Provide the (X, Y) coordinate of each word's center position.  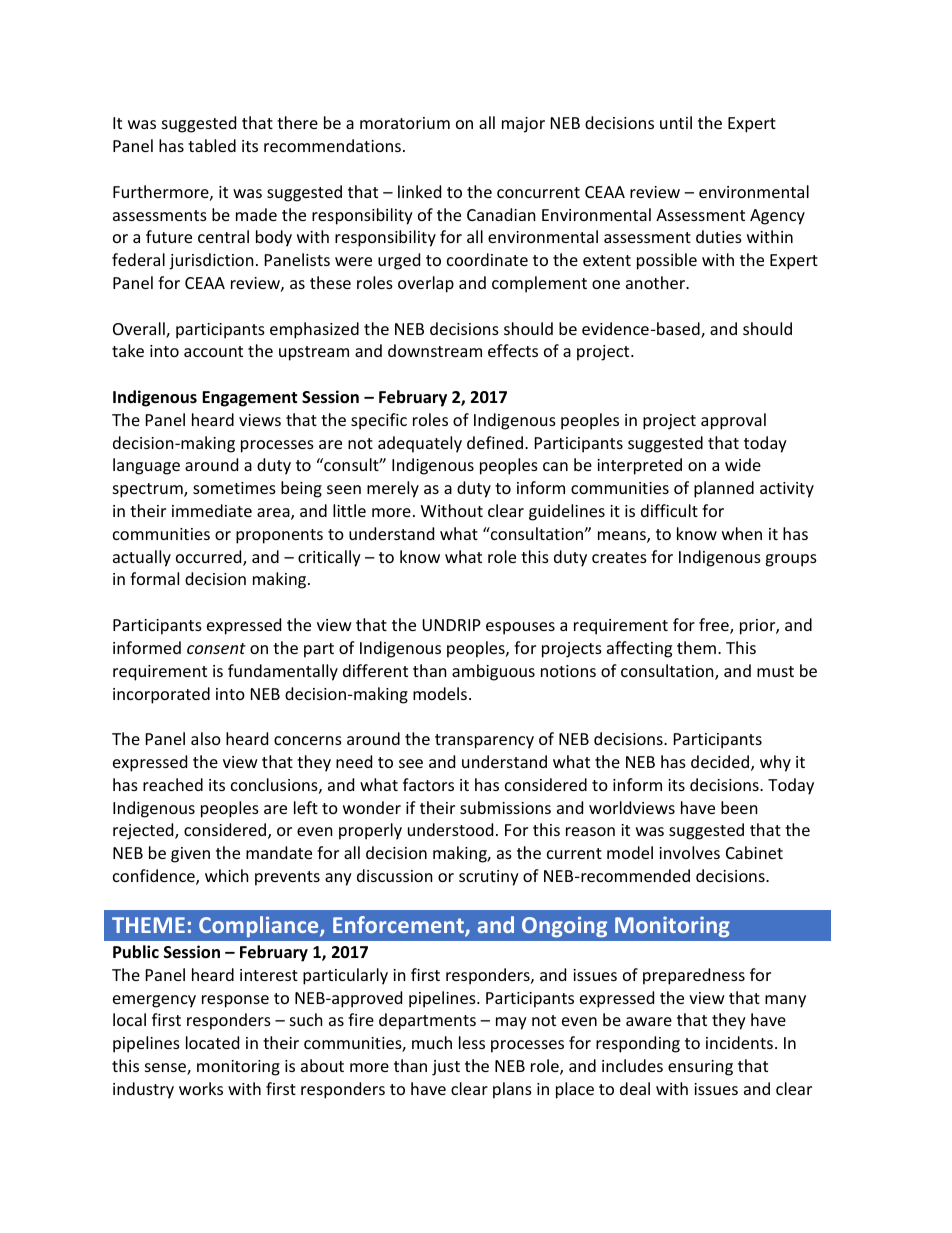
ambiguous (493, 672)
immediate (212, 510)
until (676, 122)
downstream (435, 350)
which (227, 875)
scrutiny (489, 878)
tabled (212, 145)
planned (724, 489)
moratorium (405, 123)
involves (689, 852)
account (213, 351)
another (656, 282)
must (775, 671)
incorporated (161, 695)
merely (393, 489)
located (212, 1042)
